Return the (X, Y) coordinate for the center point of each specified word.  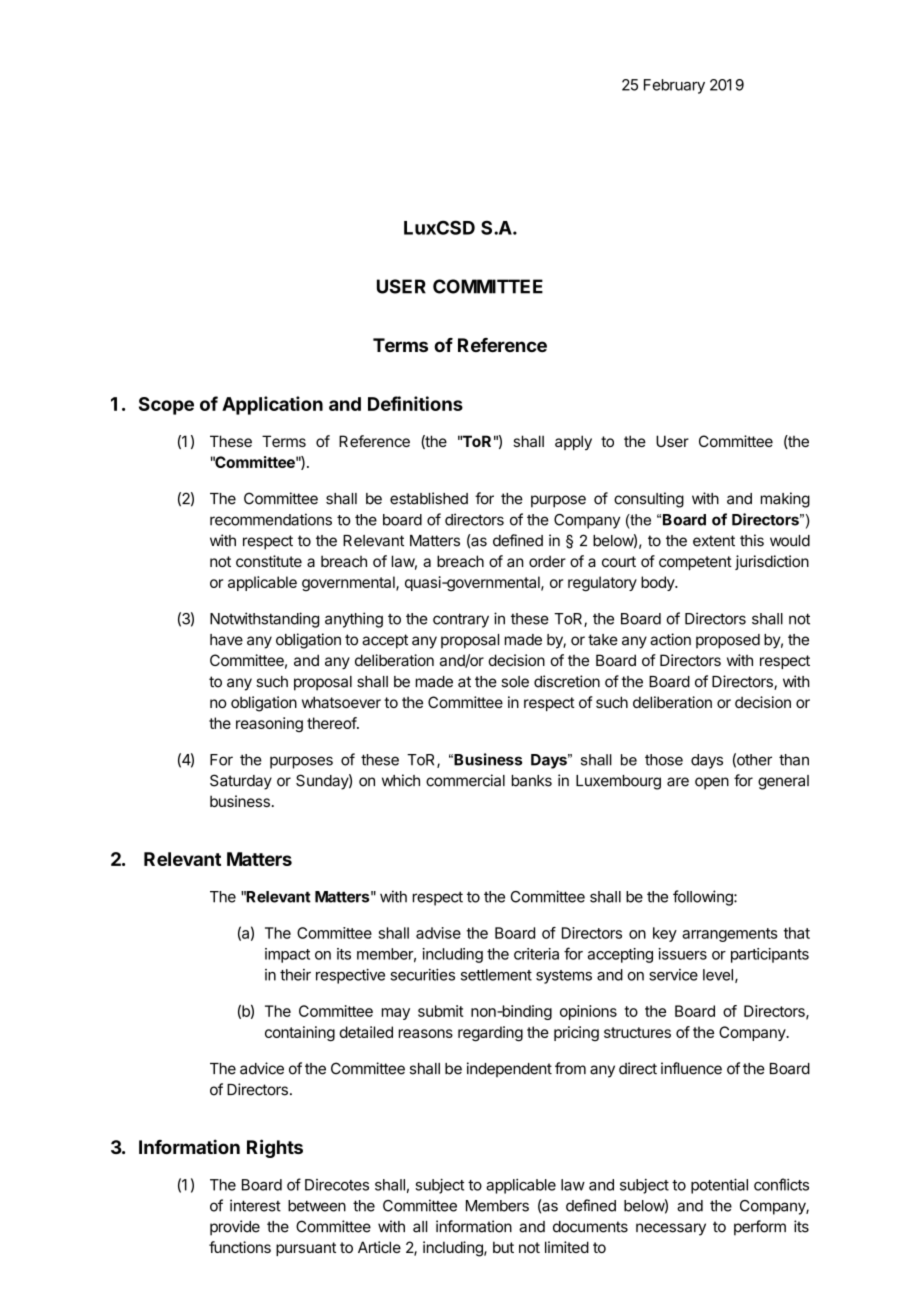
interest (255, 1205)
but (503, 1247)
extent (714, 541)
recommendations (271, 519)
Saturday (241, 782)
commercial (465, 780)
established (429, 498)
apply (573, 442)
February (674, 86)
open (712, 783)
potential (719, 1186)
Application (272, 405)
